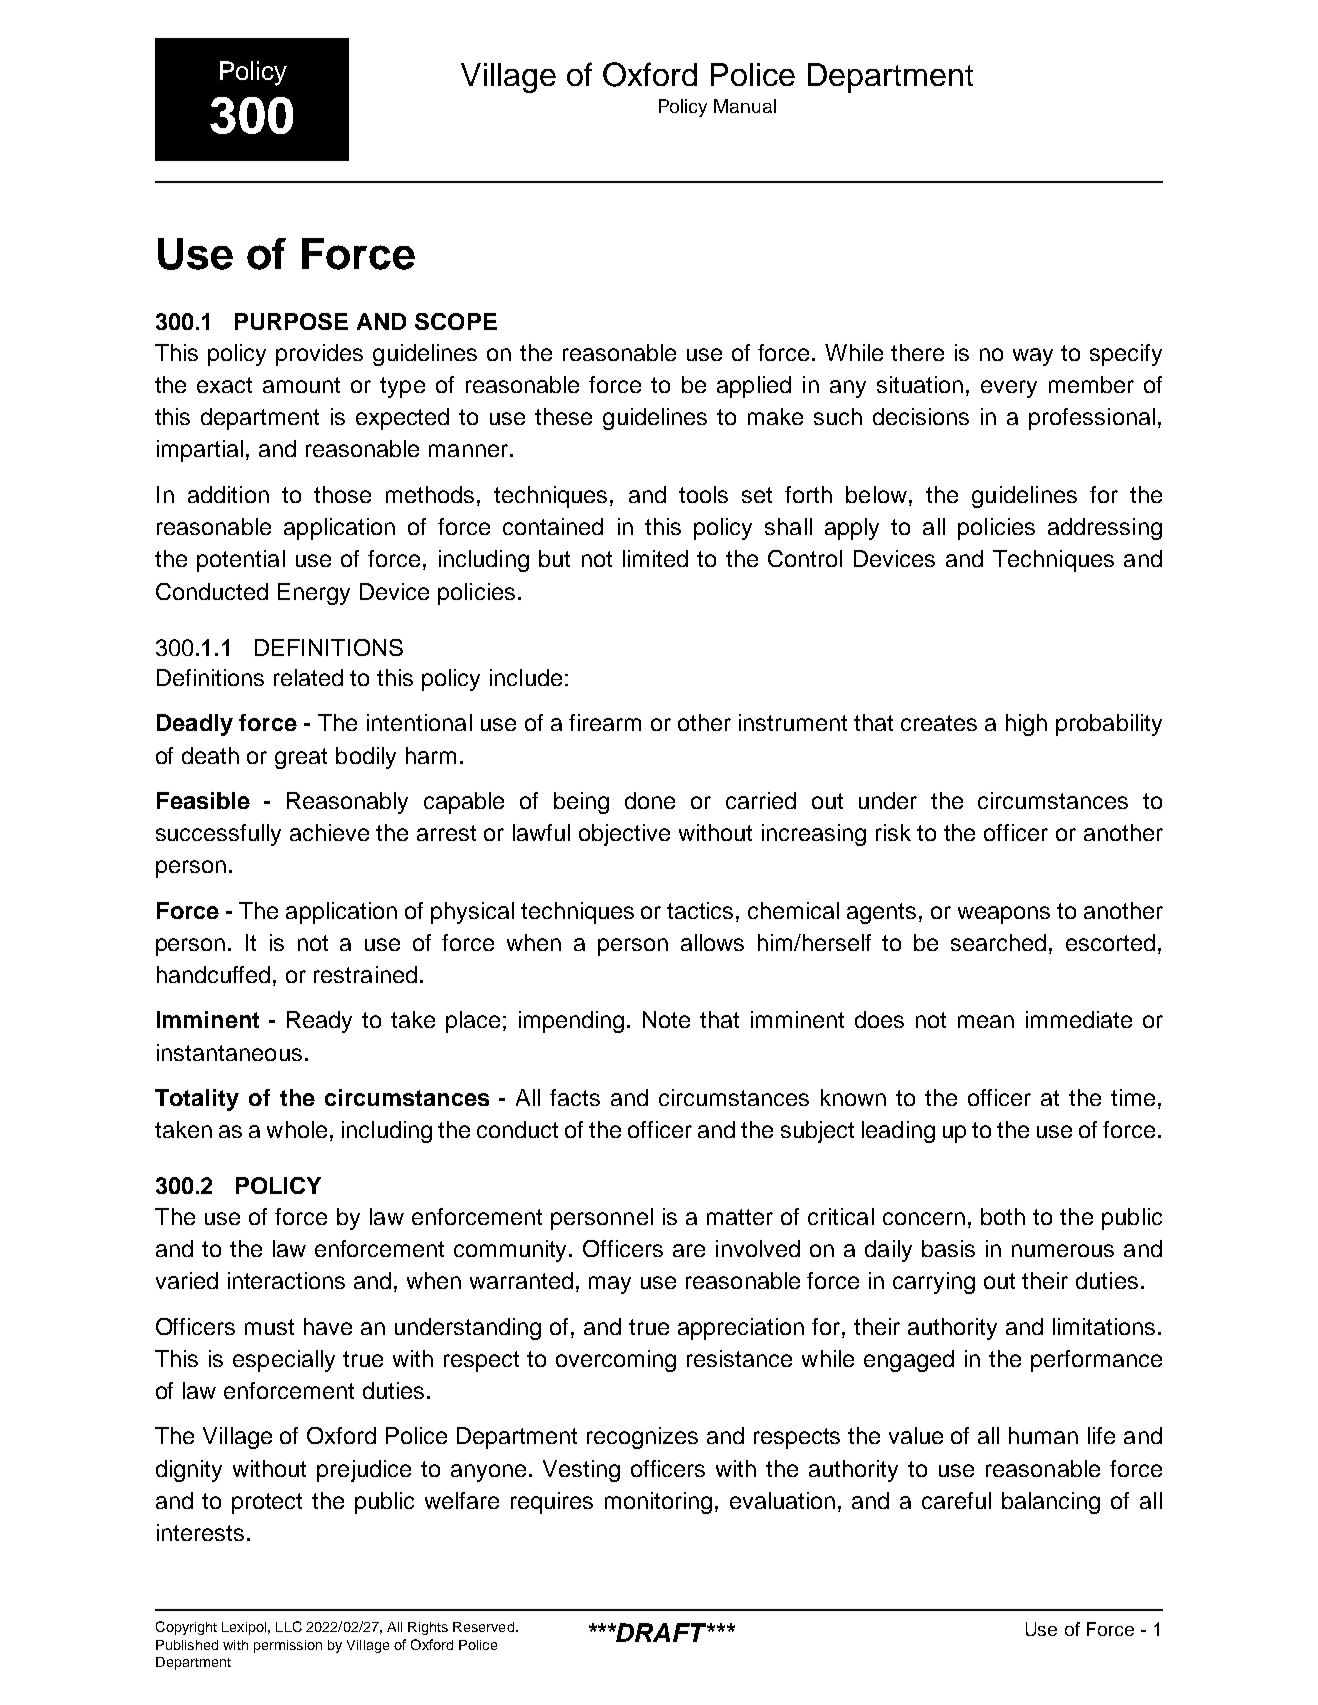 This screenshot has height=1705, width=1318. What do you see at coordinates (1033, 357) in the screenshot?
I see `way` at bounding box center [1033, 357].
